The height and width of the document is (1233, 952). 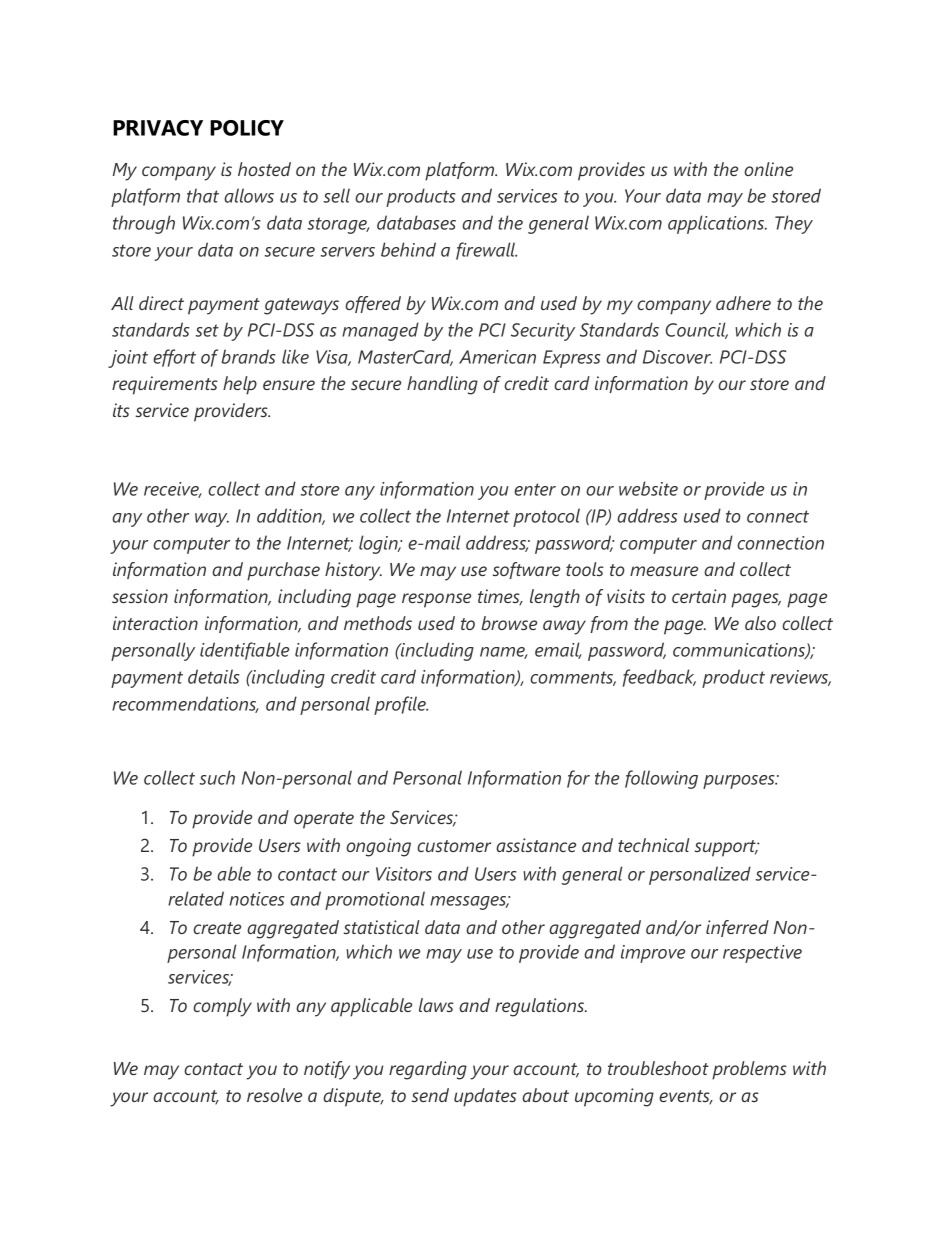 I want to click on resolve, so click(x=274, y=1095).
